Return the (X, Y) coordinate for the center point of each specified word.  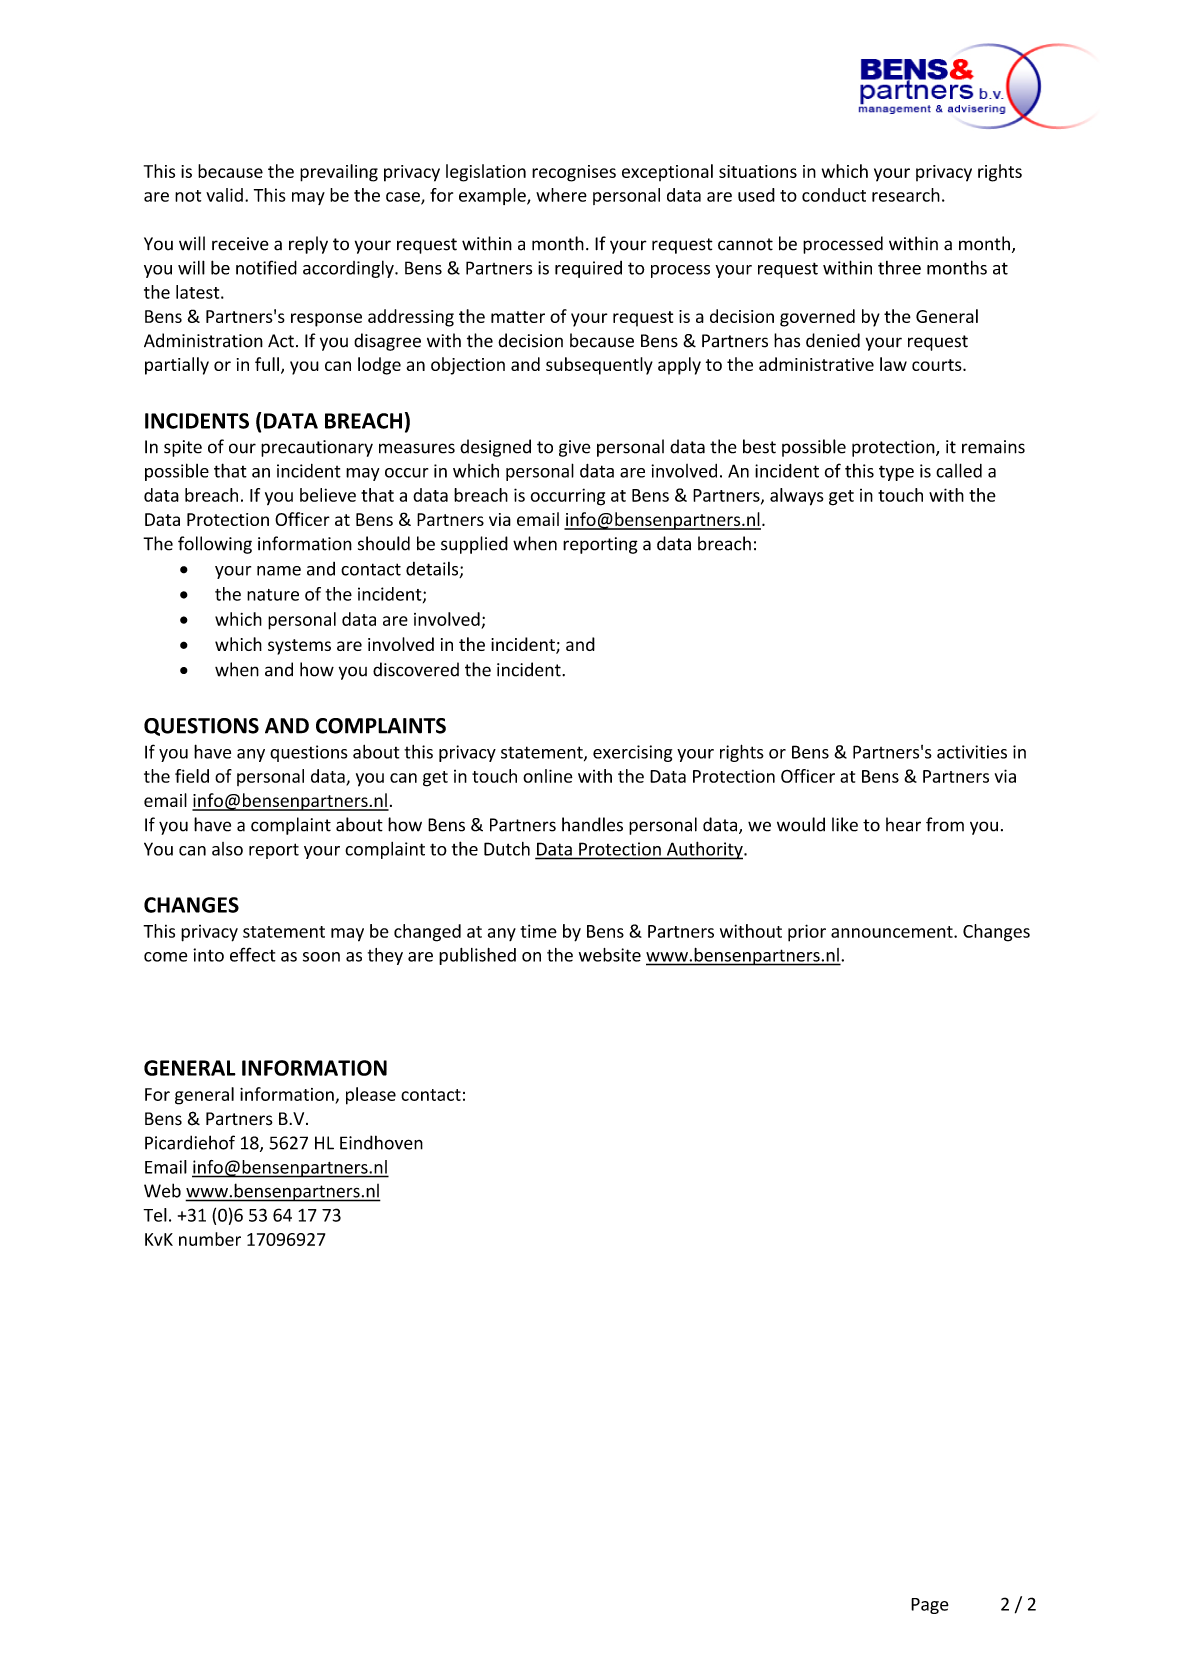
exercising (632, 753)
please (371, 1096)
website (610, 955)
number (210, 1239)
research (906, 195)
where (561, 195)
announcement (893, 932)
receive (240, 244)
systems (299, 647)
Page (930, 1606)
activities (972, 752)
